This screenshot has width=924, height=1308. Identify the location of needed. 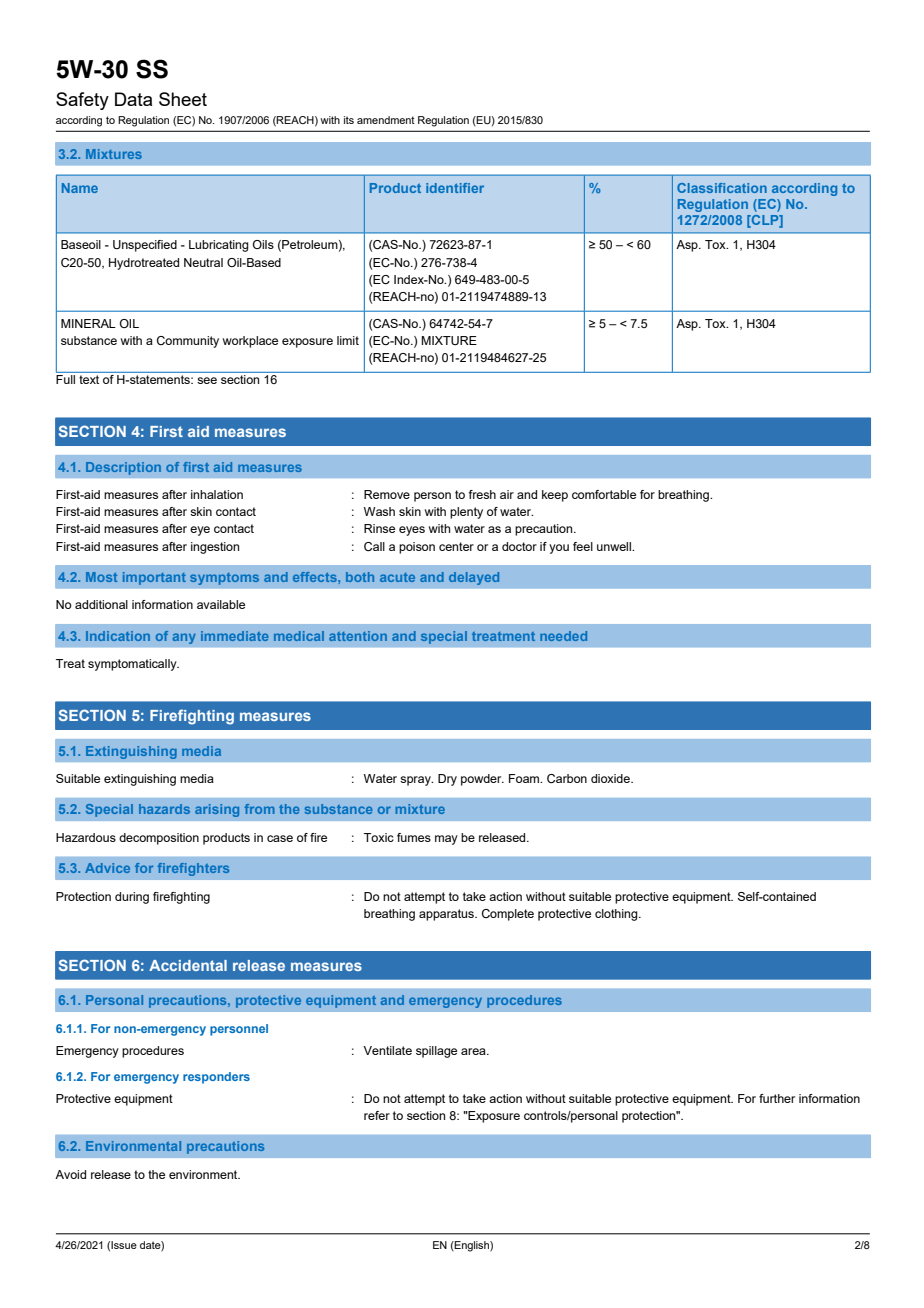
(563, 636).
